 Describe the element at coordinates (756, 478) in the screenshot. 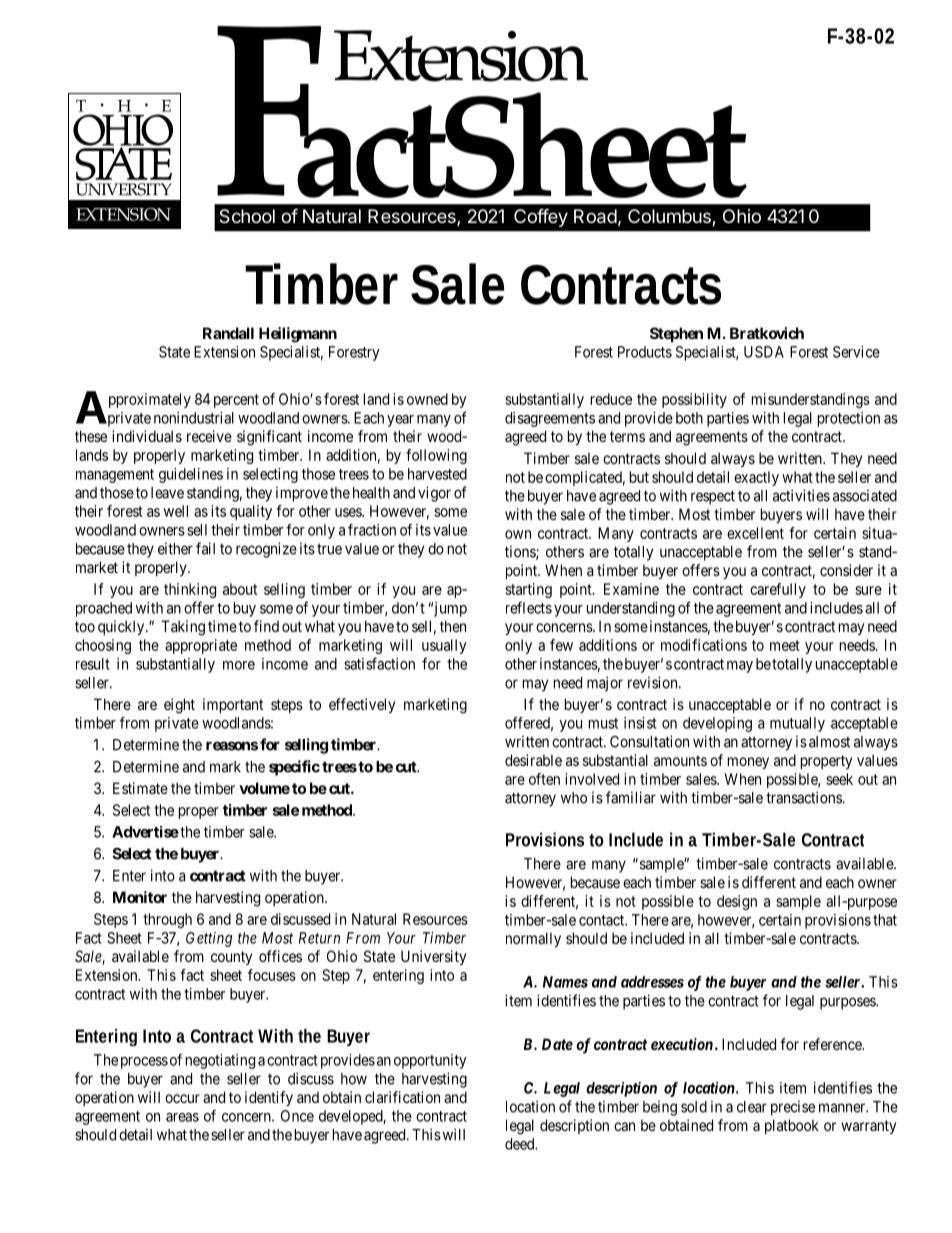

I see `exactly` at that location.
